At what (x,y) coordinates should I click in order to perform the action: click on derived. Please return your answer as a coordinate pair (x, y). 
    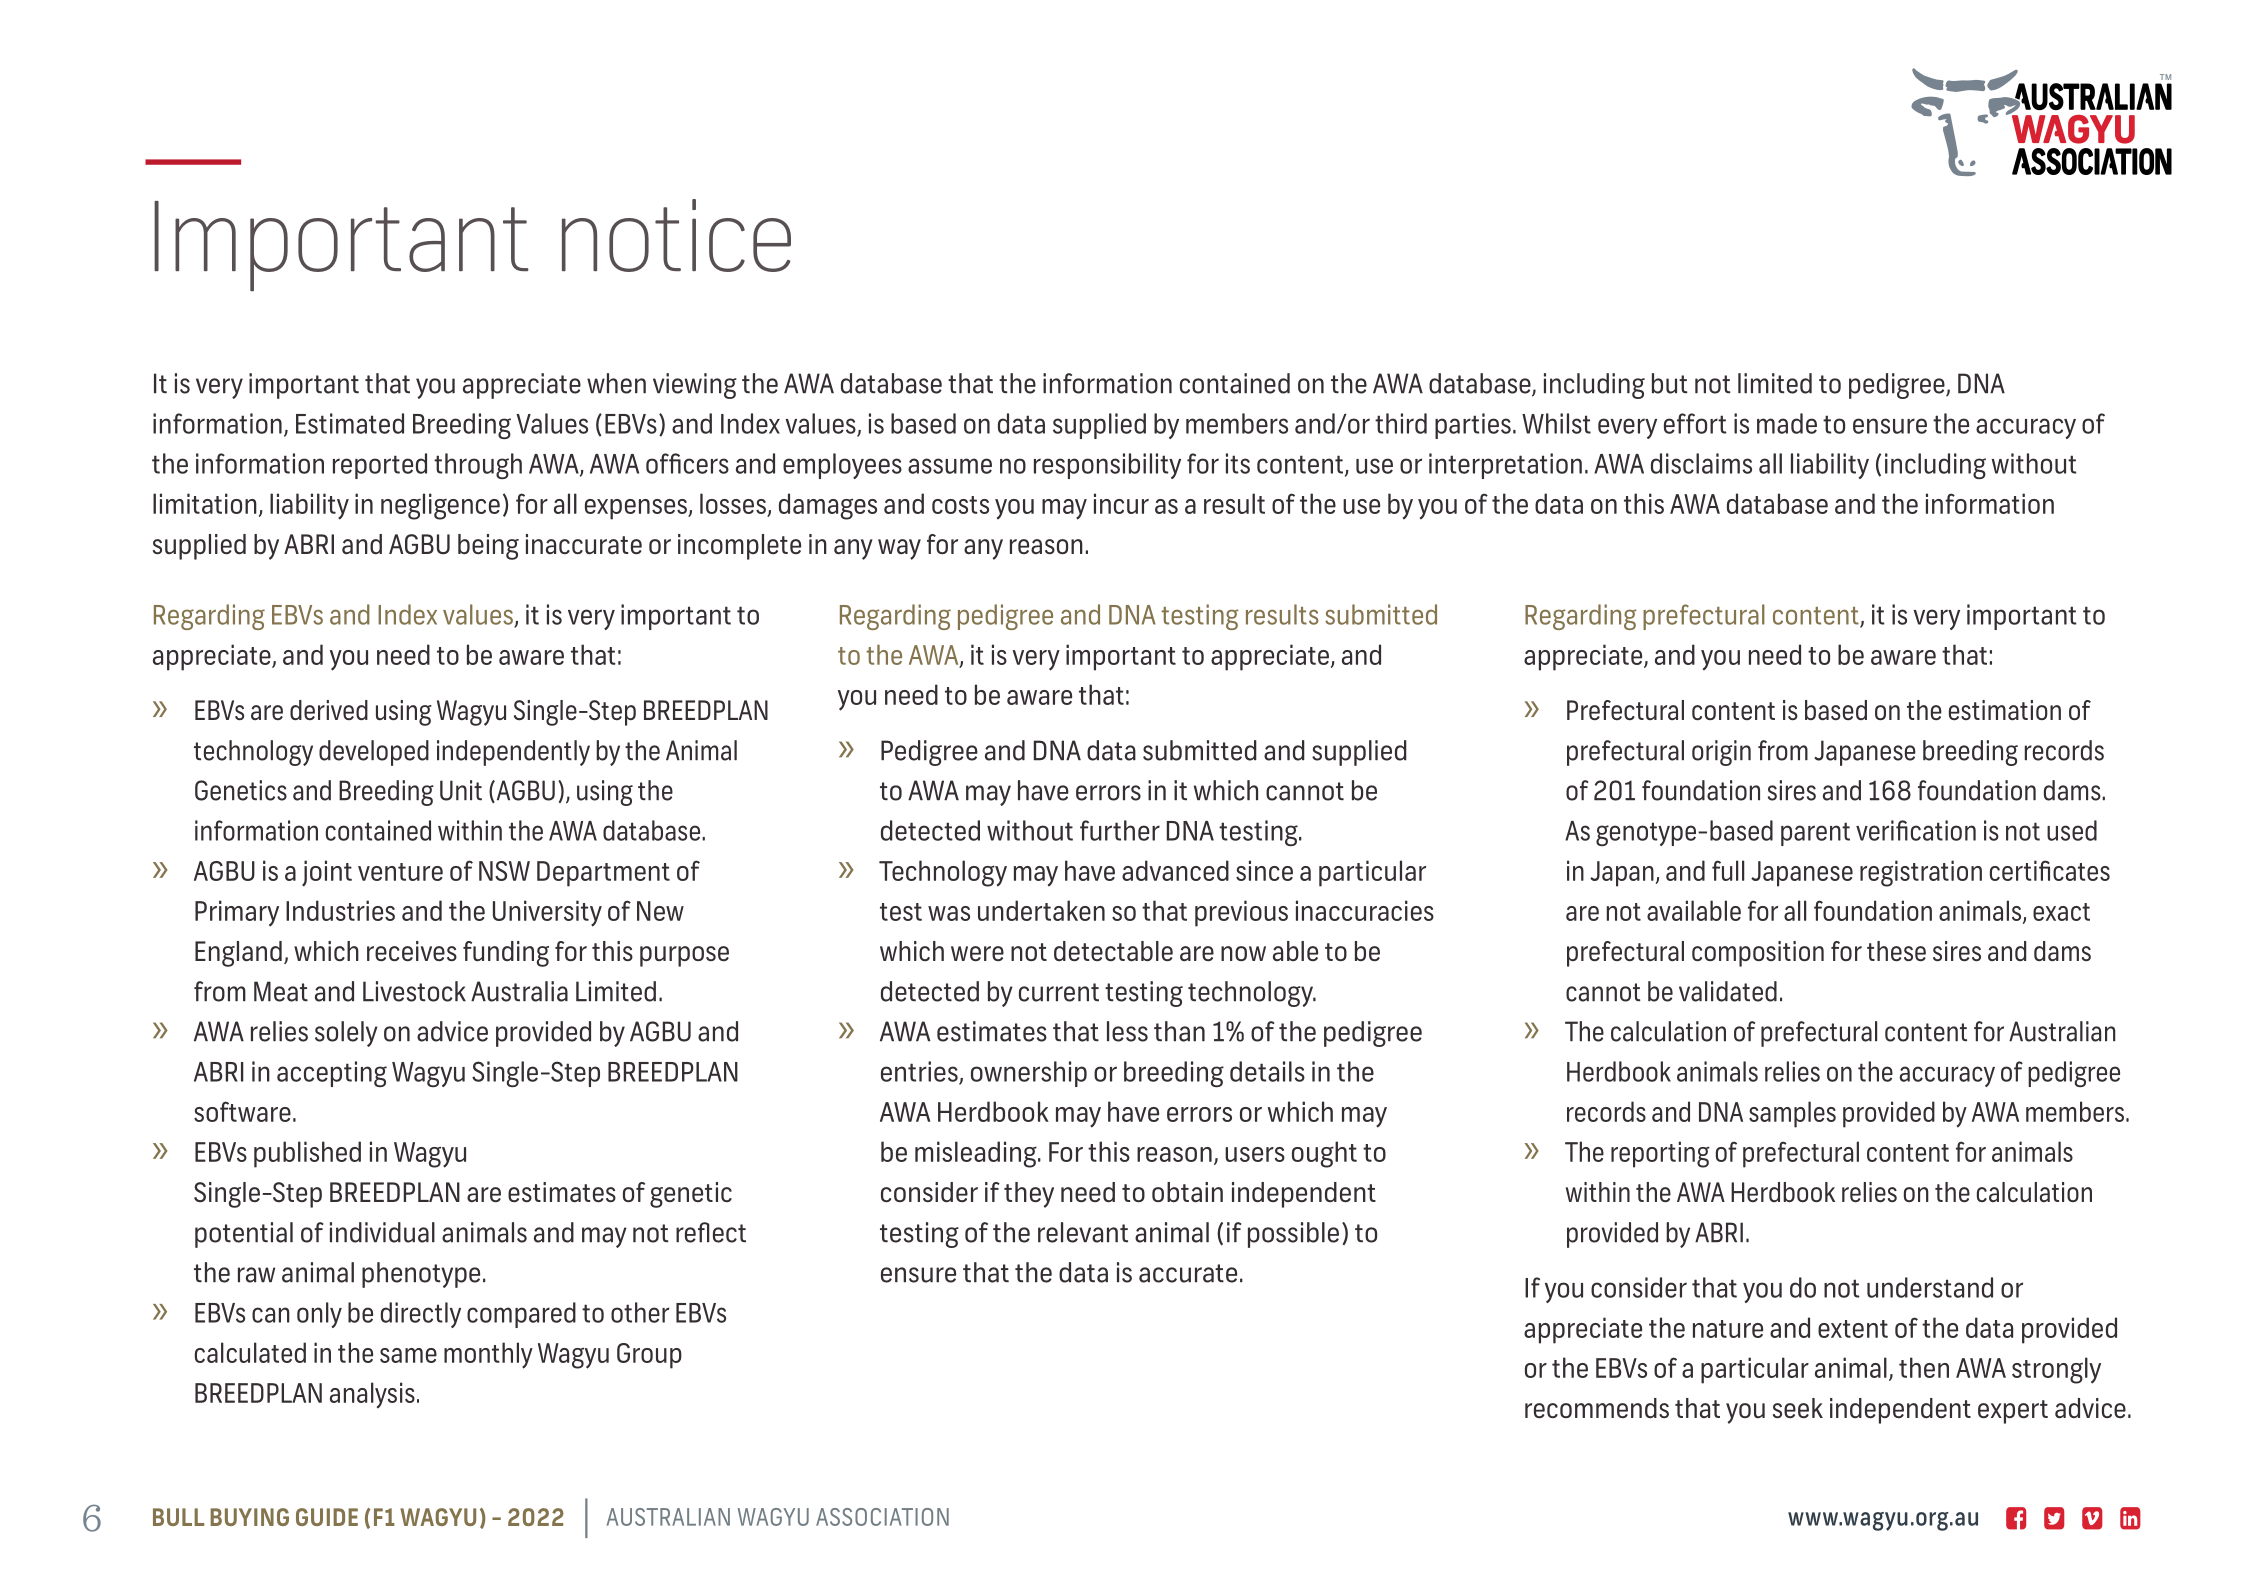
    Looking at the image, I should click on (329, 710).
